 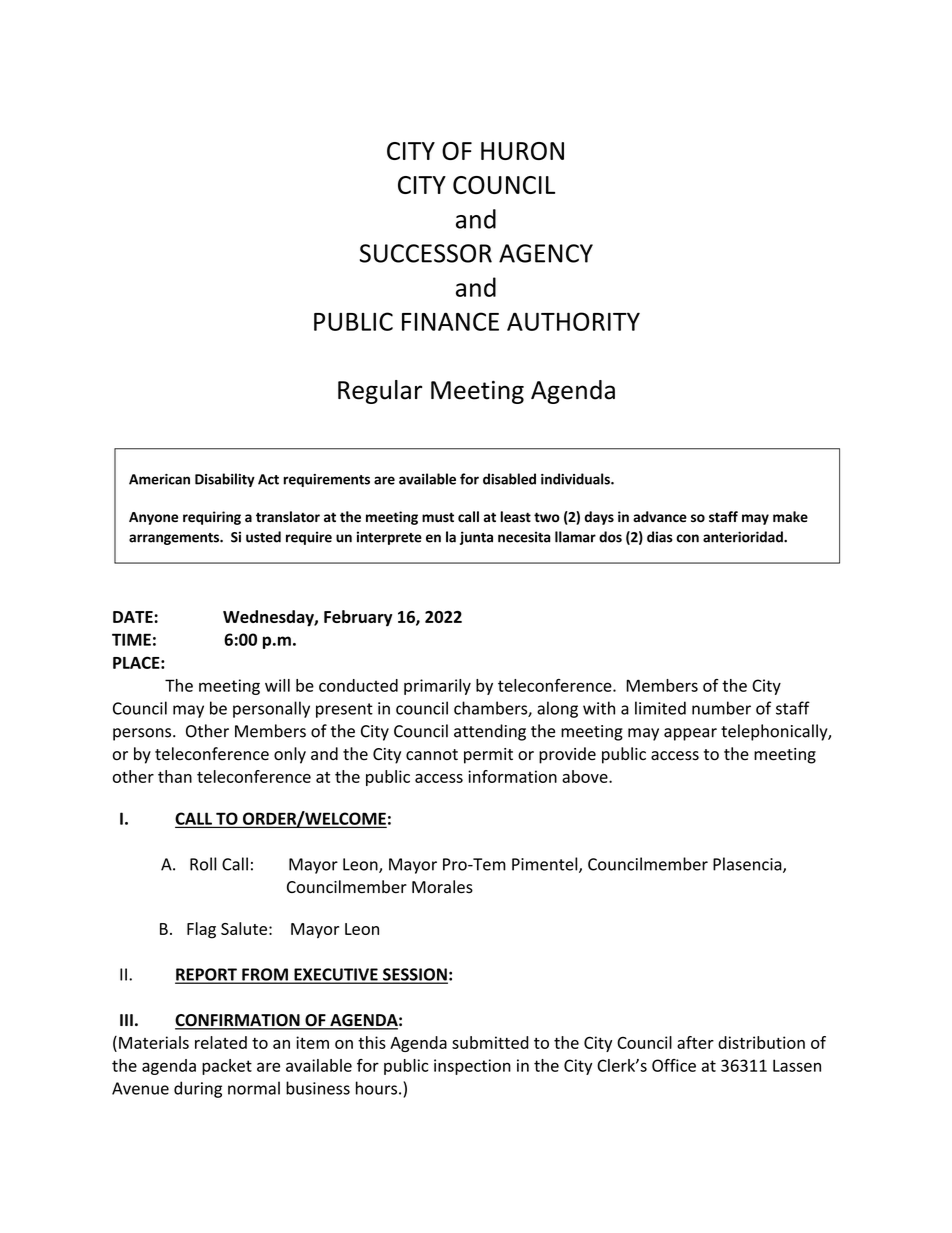 What do you see at coordinates (546, 253) in the document?
I see `AGENCY` at bounding box center [546, 253].
